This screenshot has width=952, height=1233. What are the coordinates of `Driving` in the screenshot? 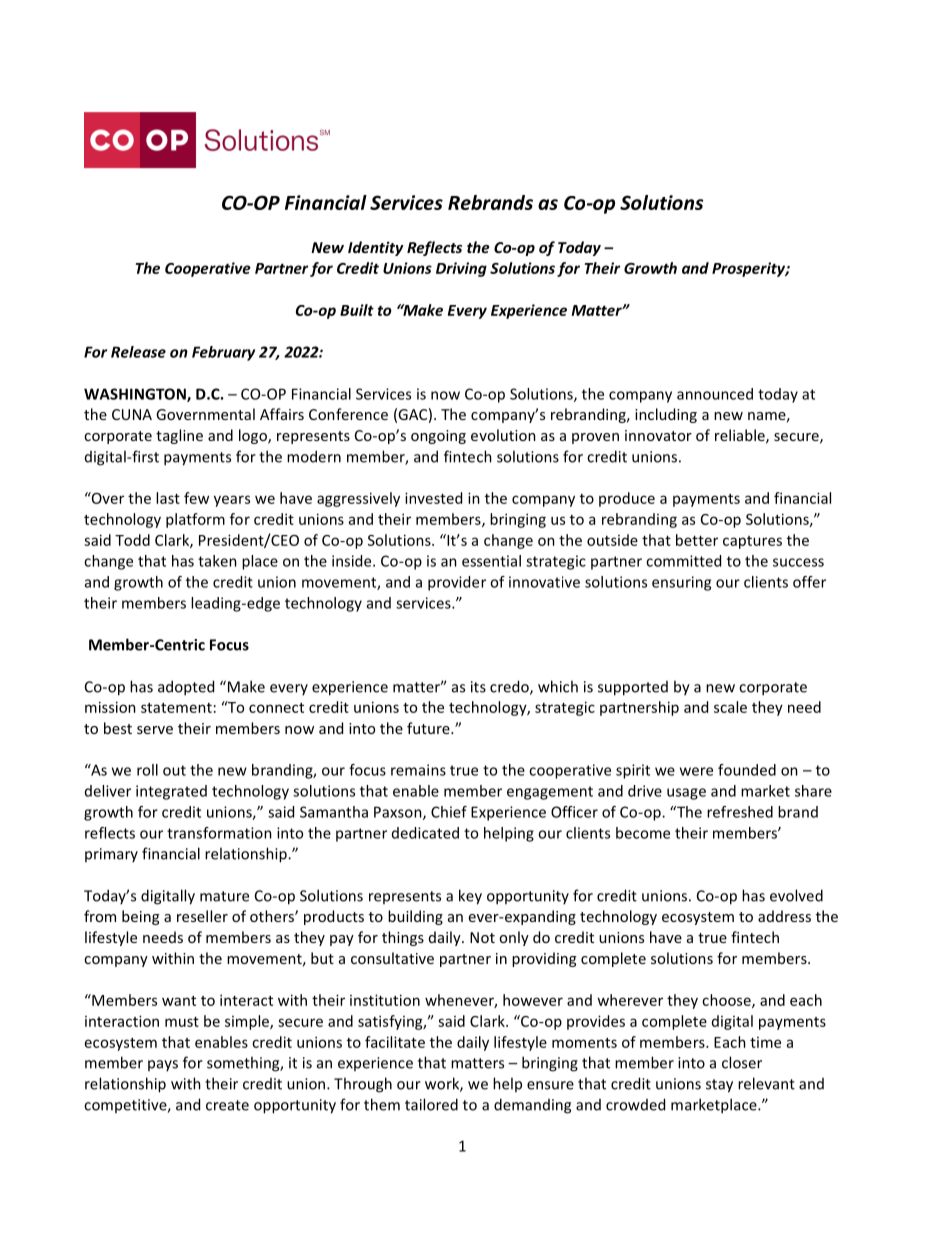 It's located at (461, 269).
